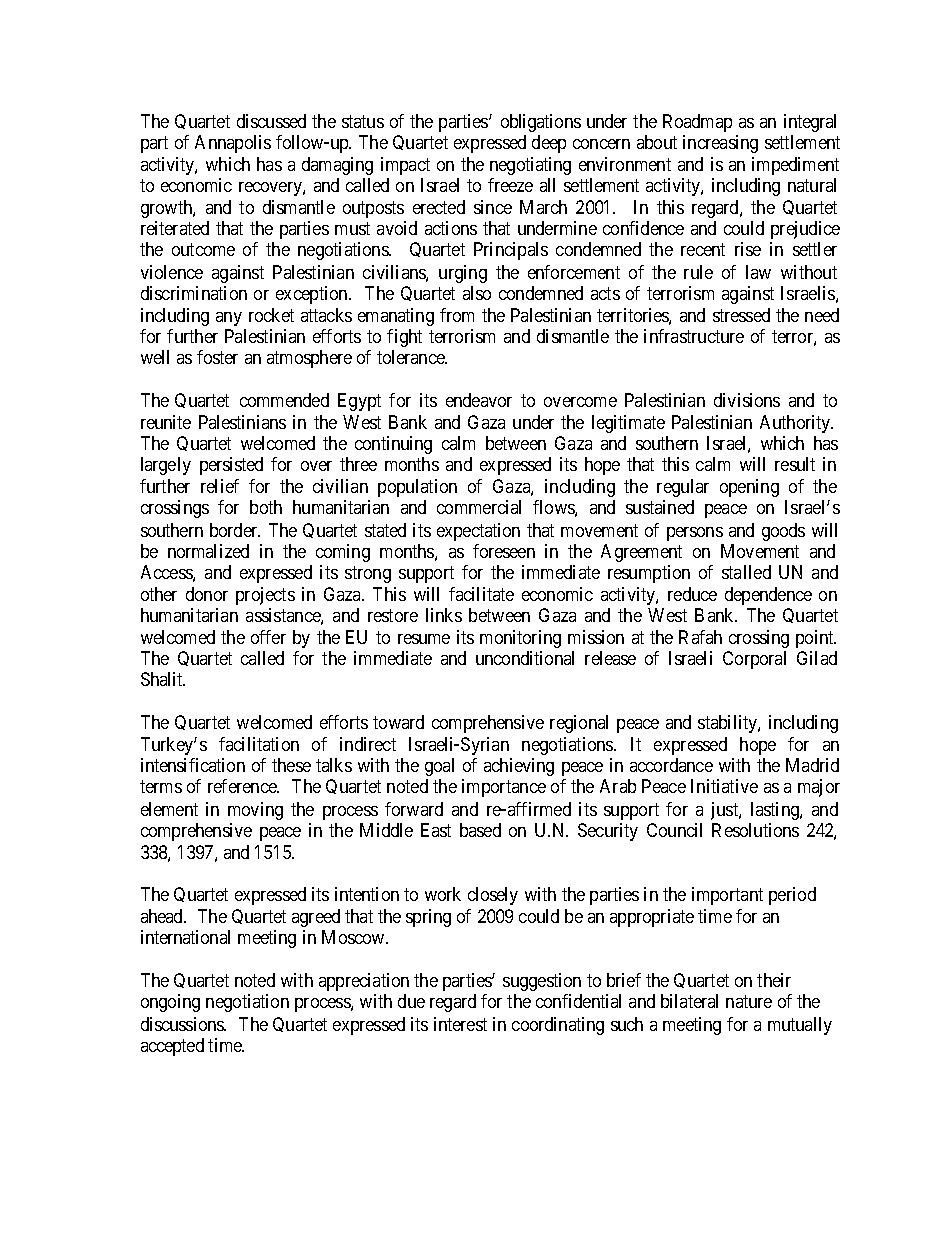 The width and height of the screenshot is (952, 1233). I want to click on stalled, so click(746, 572).
